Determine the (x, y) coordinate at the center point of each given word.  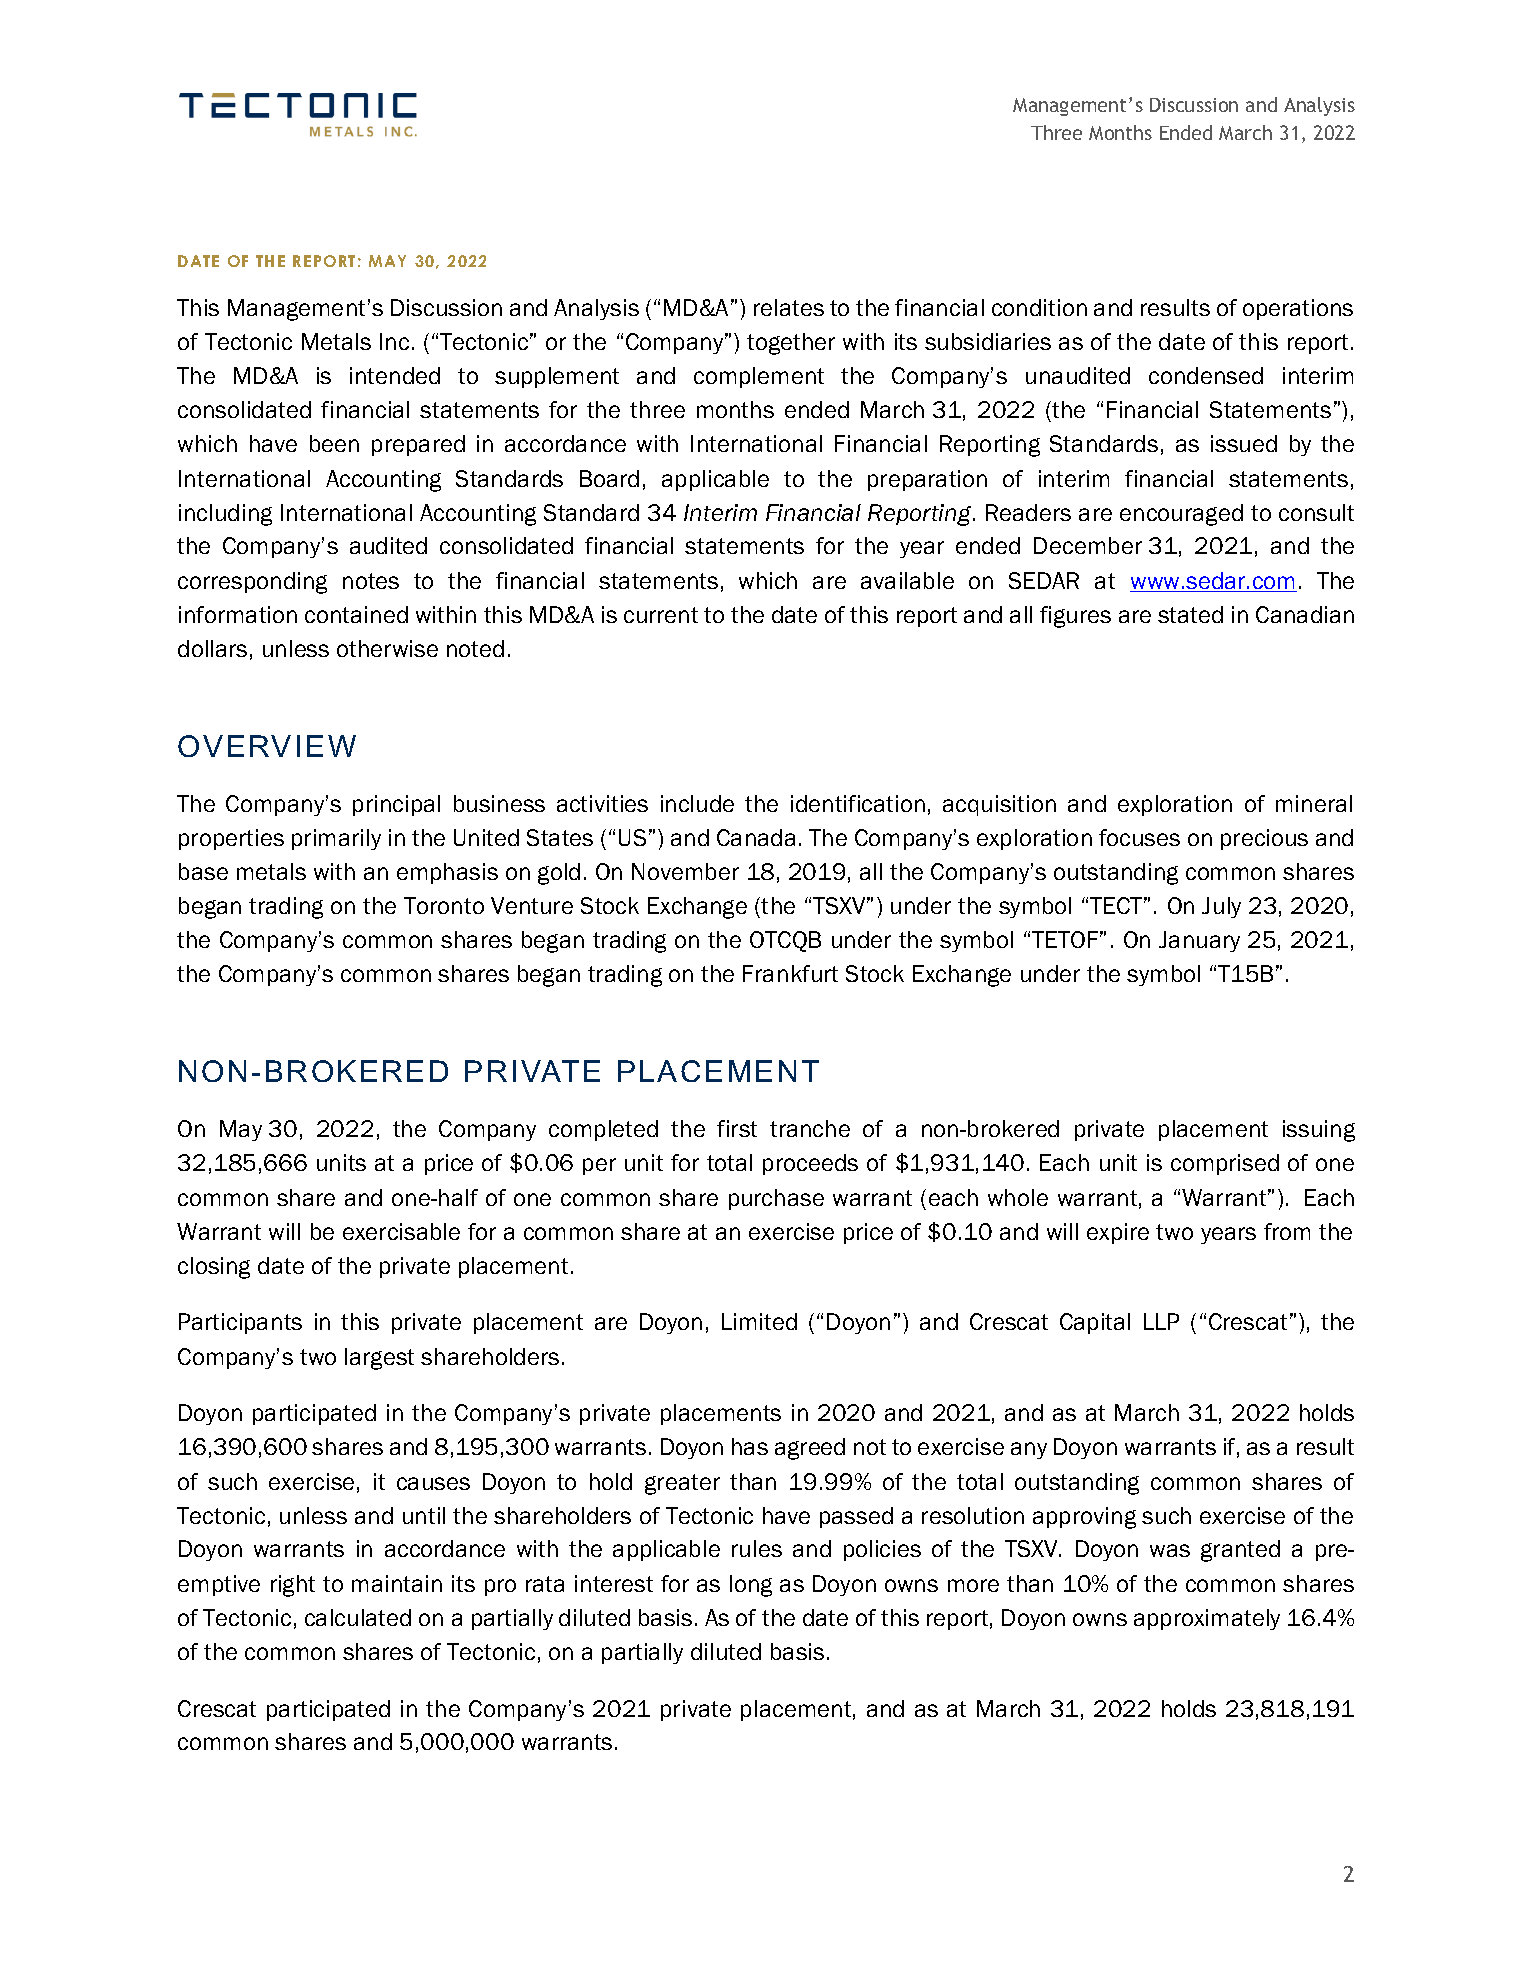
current (661, 615)
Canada (756, 837)
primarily (336, 839)
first (737, 1128)
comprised (1225, 1164)
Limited (759, 1321)
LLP (1161, 1321)
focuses (1139, 837)
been (334, 443)
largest (379, 1359)
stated (1190, 614)
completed (603, 1130)
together (791, 344)
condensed (1206, 375)
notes (371, 581)
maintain (397, 1583)
